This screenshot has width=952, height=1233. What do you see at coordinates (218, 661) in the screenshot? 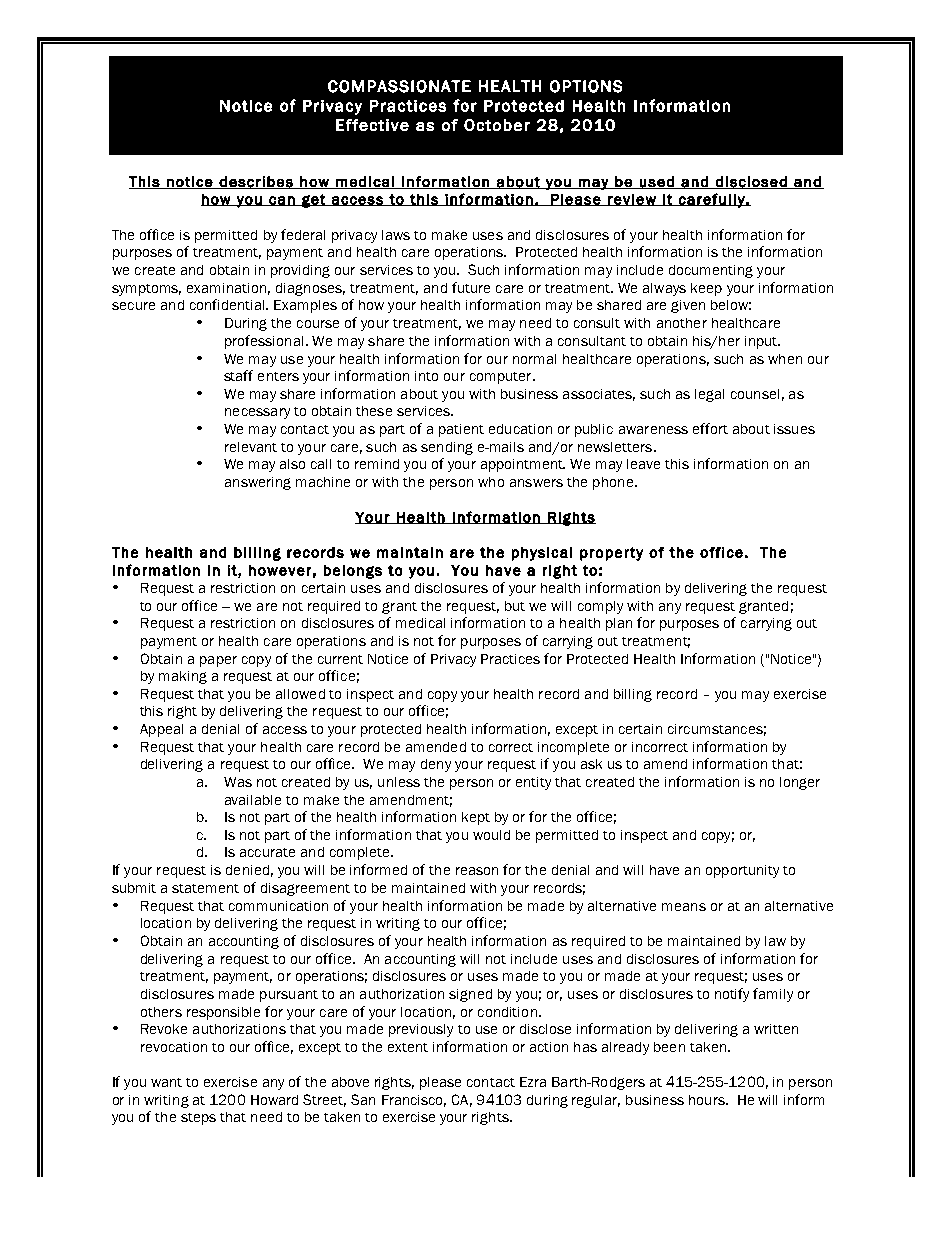
I see `paper` at bounding box center [218, 661].
